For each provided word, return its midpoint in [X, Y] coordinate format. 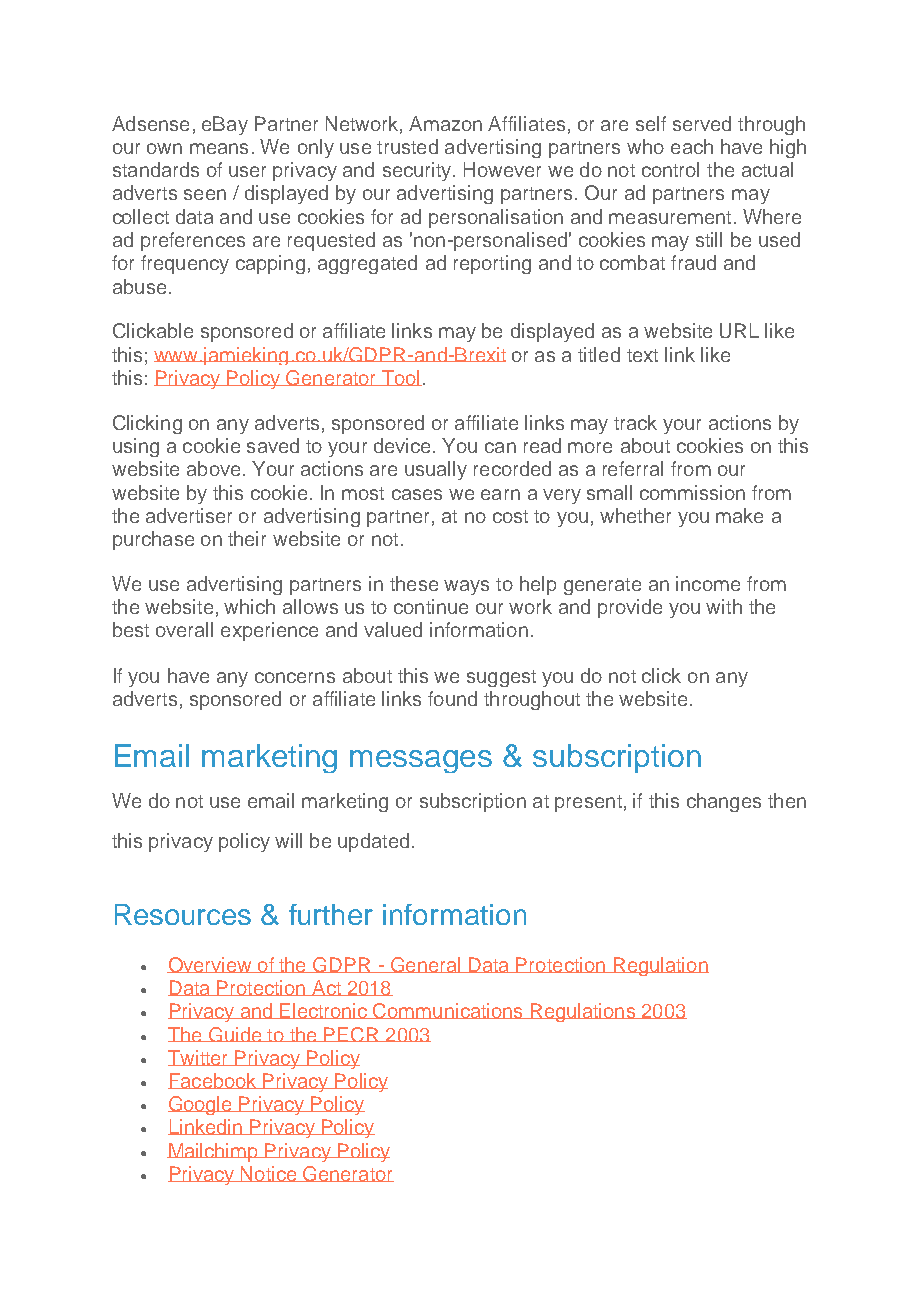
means [219, 148]
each [692, 146]
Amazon [445, 123]
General [425, 965]
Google [201, 1105]
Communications [448, 1011]
